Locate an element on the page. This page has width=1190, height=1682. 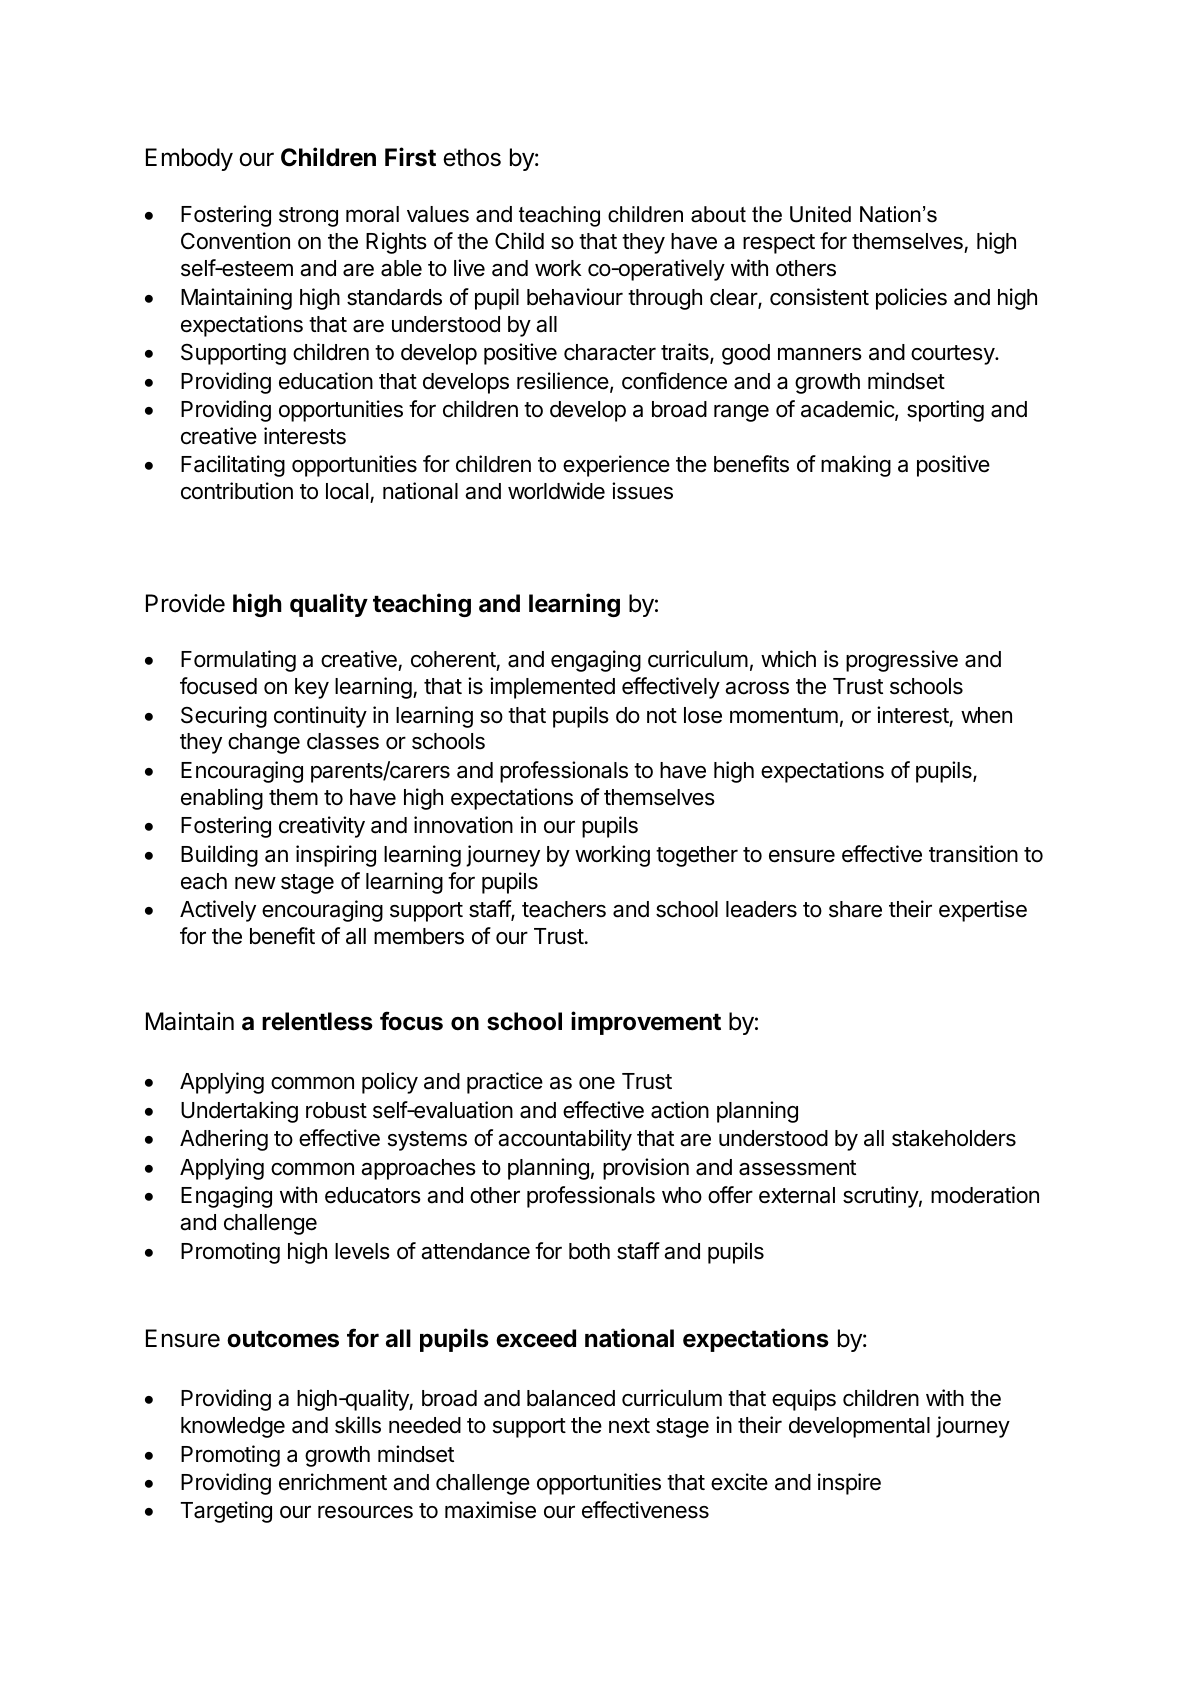
Adhering is located at coordinates (224, 1140).
